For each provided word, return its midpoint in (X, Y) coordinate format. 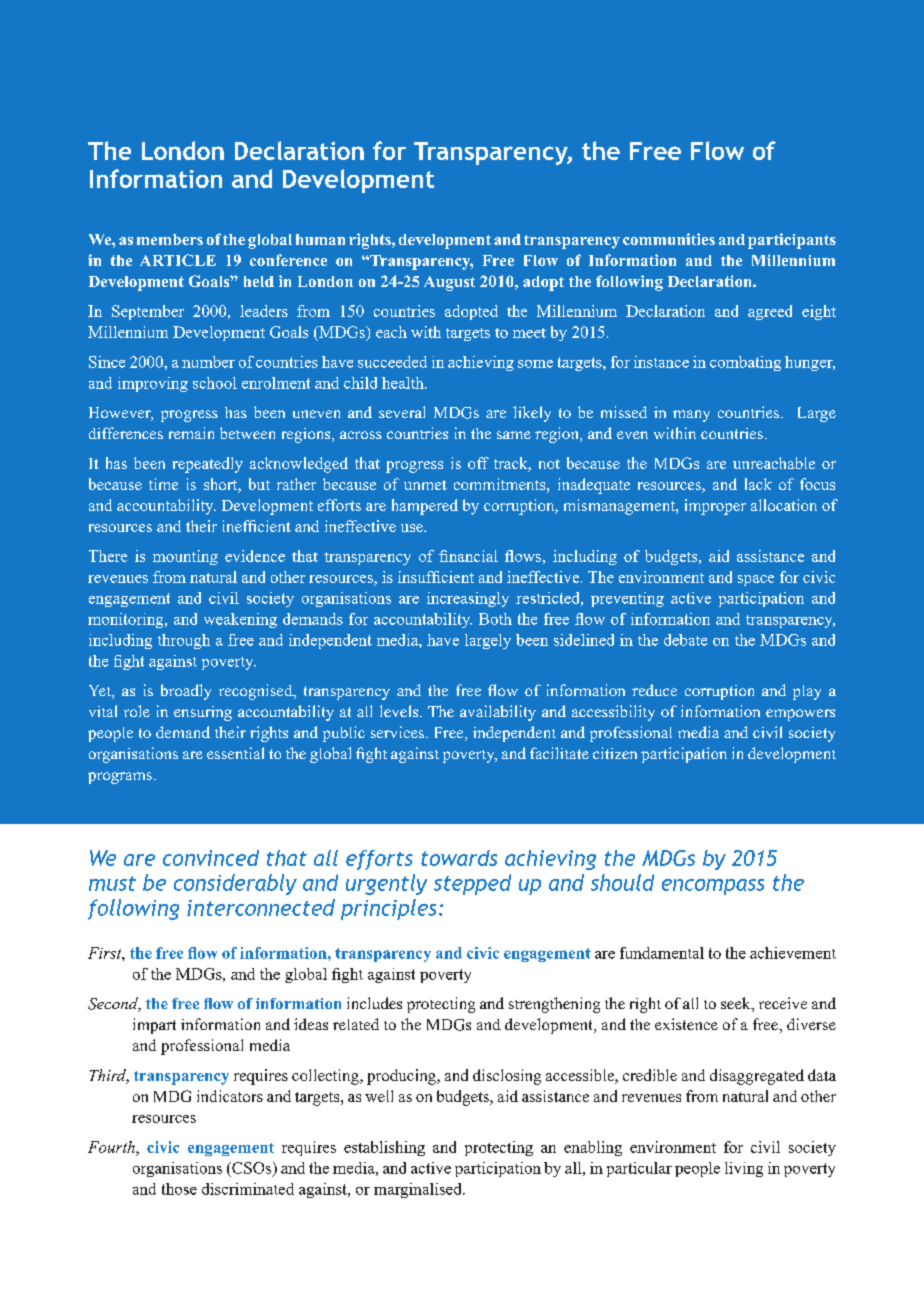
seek (737, 1004)
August (449, 283)
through (184, 641)
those (179, 1189)
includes (374, 1003)
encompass (713, 887)
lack (758, 484)
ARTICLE (178, 260)
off (478, 463)
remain (191, 433)
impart (154, 1026)
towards (459, 858)
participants (792, 241)
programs (120, 778)
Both (495, 619)
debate (685, 640)
